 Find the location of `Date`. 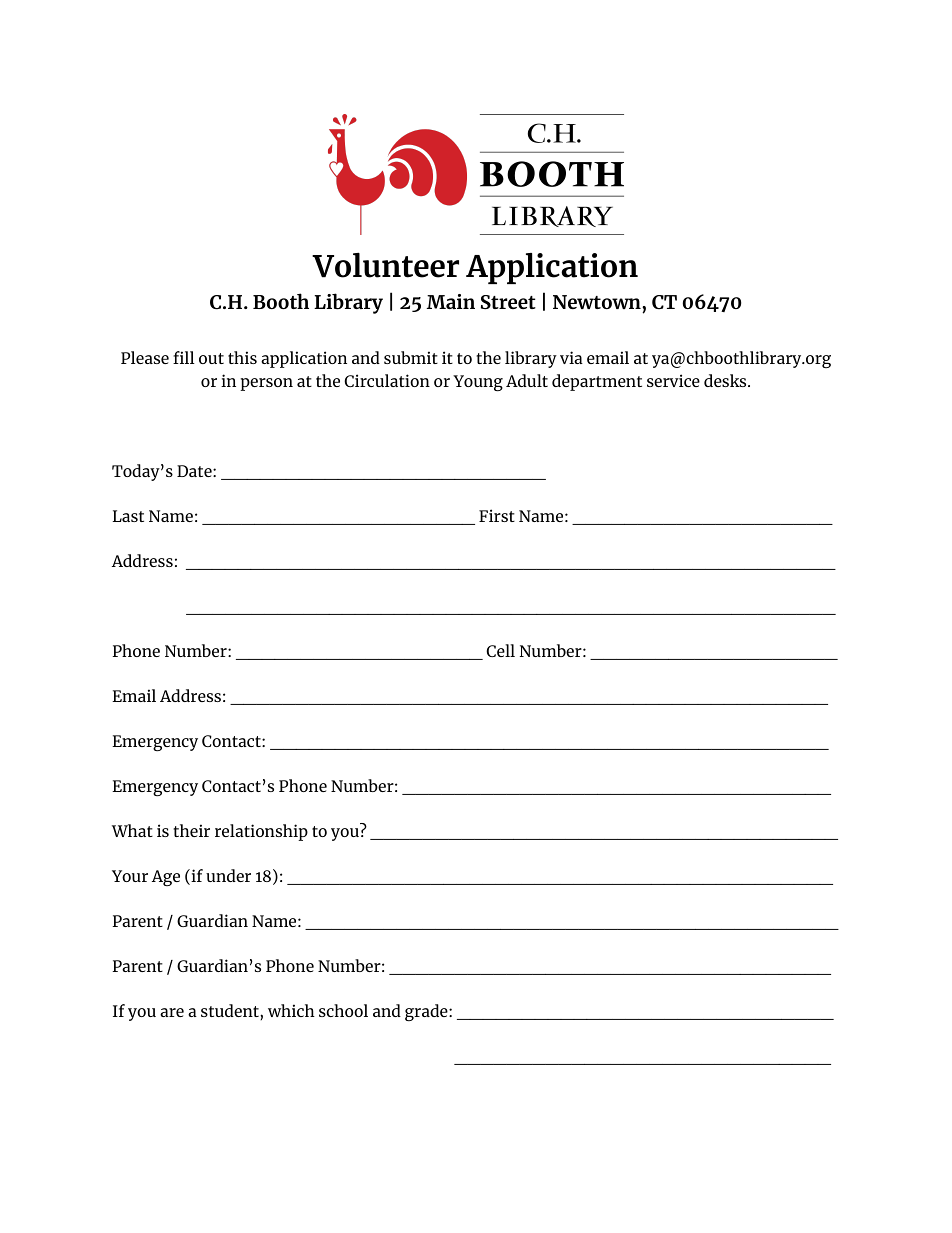

Date is located at coordinates (195, 471).
